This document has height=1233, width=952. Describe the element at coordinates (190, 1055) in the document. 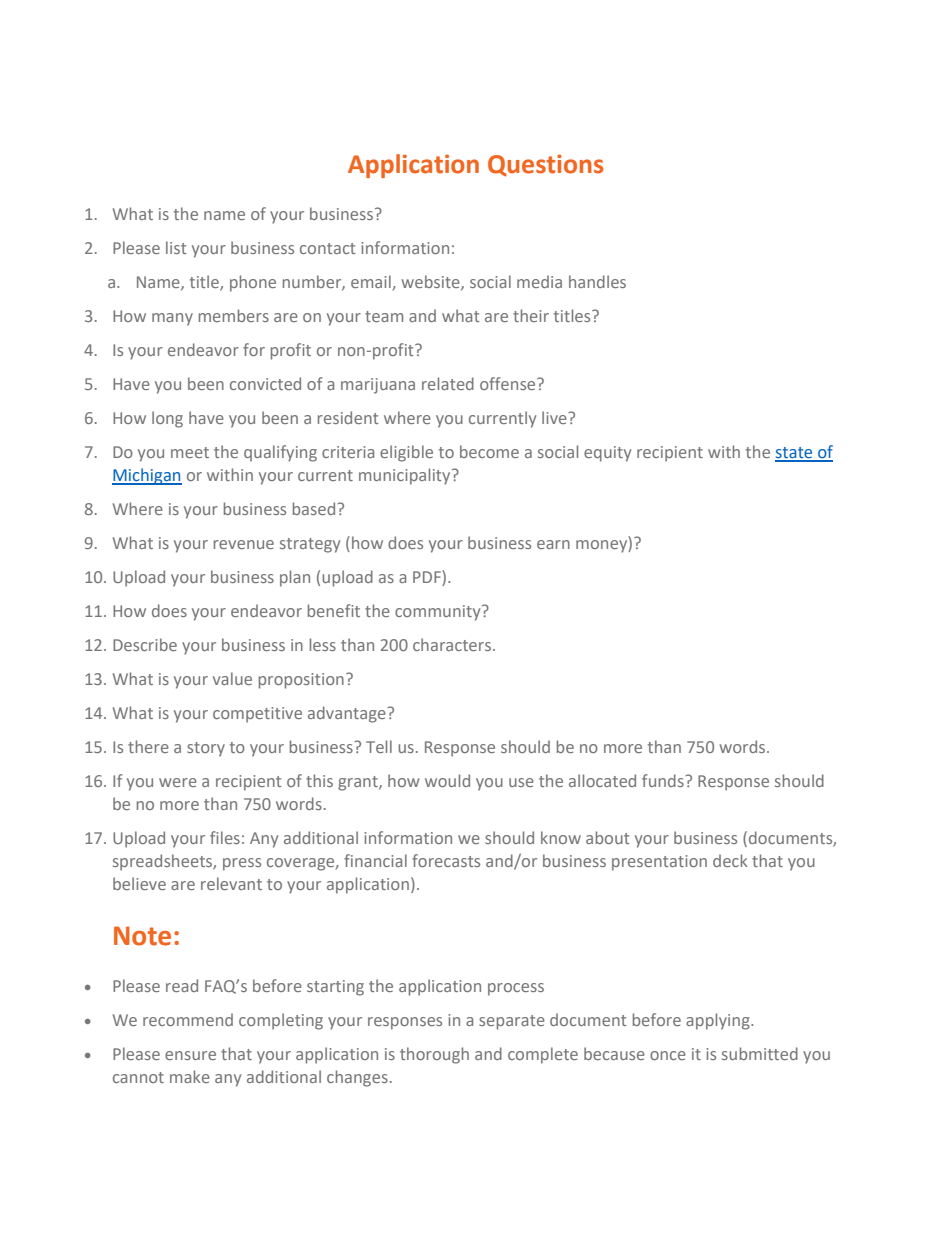

I see `ensure` at that location.
